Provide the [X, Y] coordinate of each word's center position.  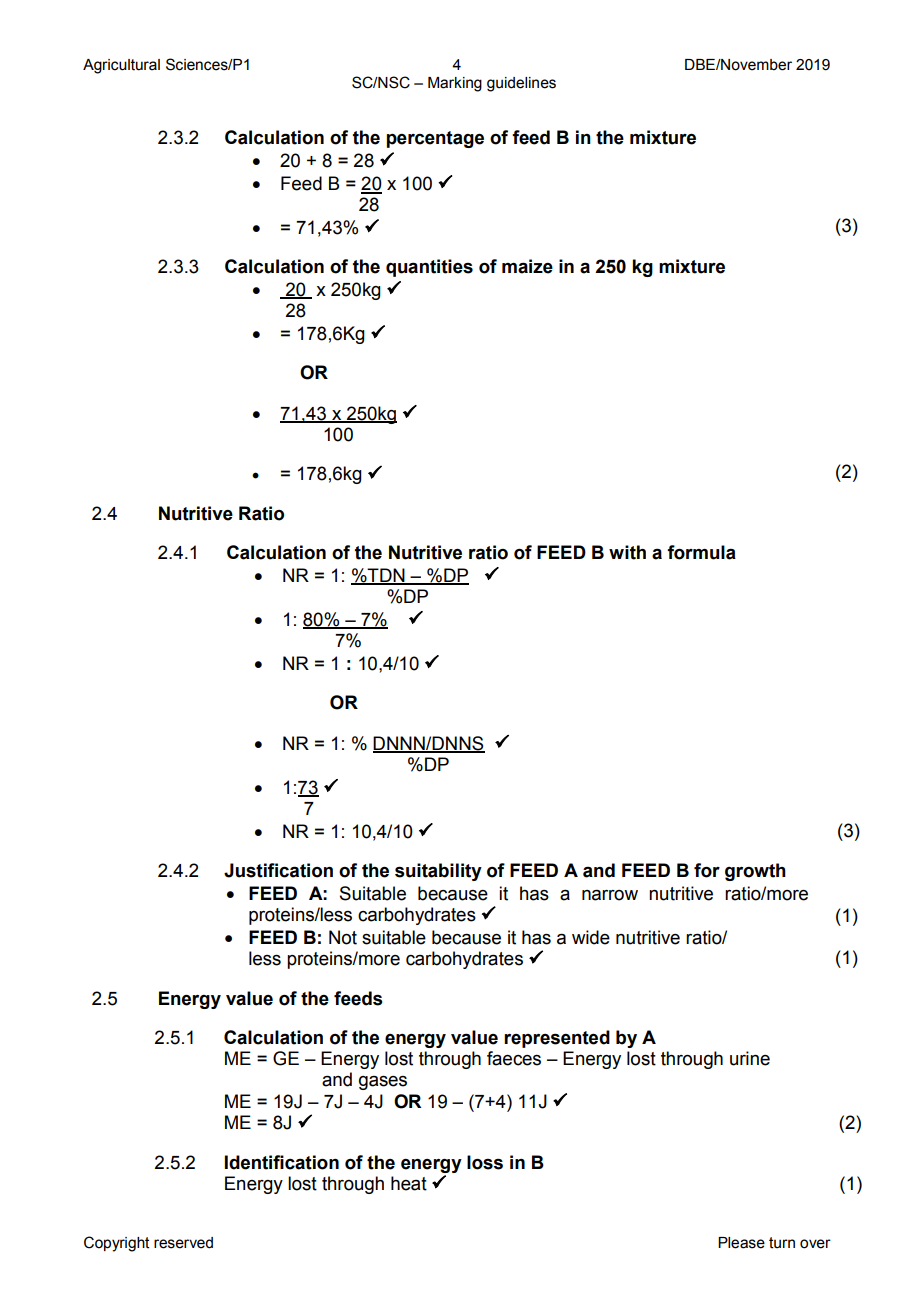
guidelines [521, 84]
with [627, 552]
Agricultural [121, 66]
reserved [183, 1243]
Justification [278, 870]
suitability [438, 872]
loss [485, 1162]
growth [755, 872]
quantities [429, 268]
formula [701, 552]
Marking [455, 84]
